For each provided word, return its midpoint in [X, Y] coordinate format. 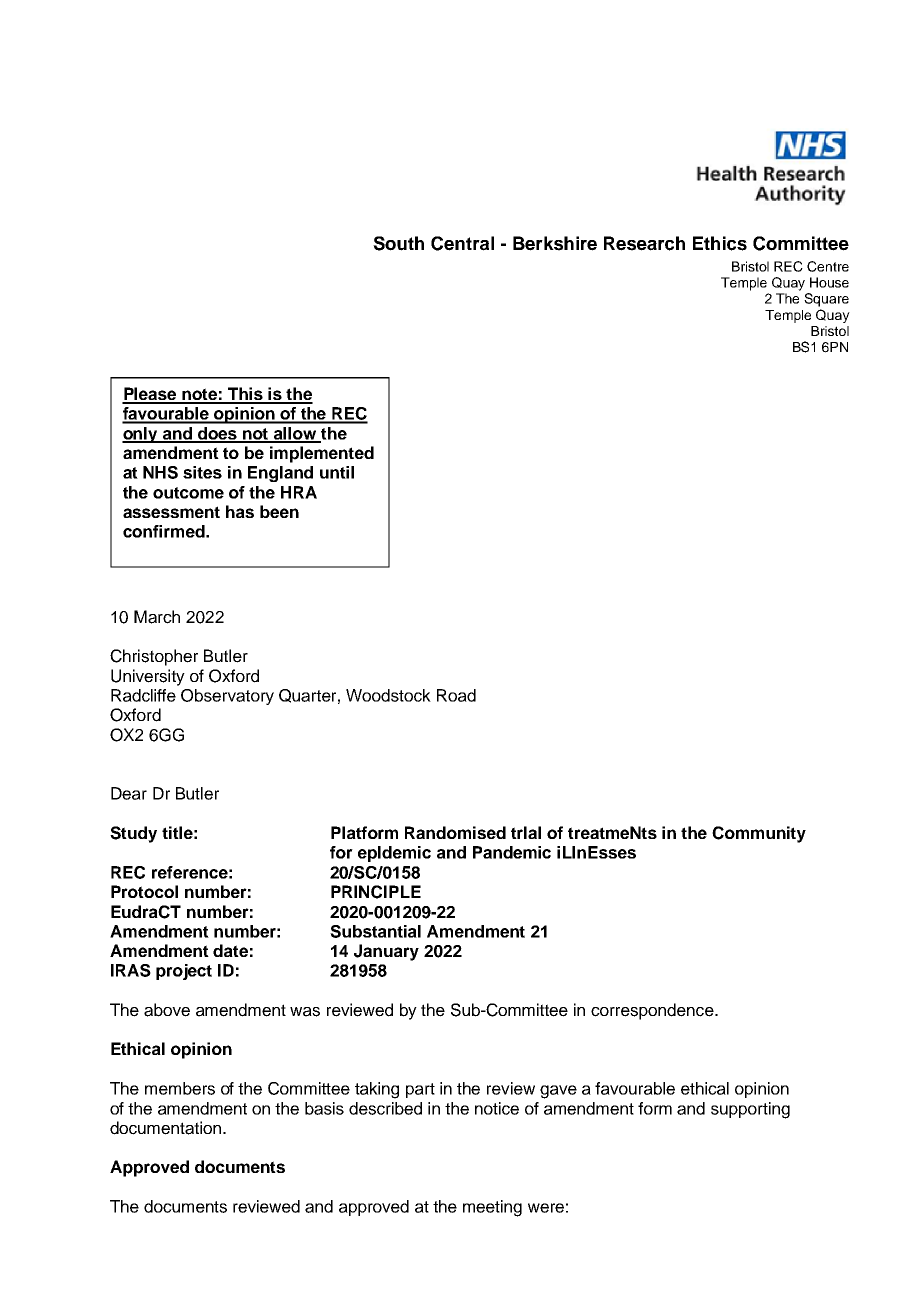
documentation [167, 1128]
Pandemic [512, 852]
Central [462, 243]
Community [759, 834]
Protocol [144, 891]
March [157, 617]
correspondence [653, 1011]
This [245, 395]
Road [456, 695]
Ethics [720, 243]
